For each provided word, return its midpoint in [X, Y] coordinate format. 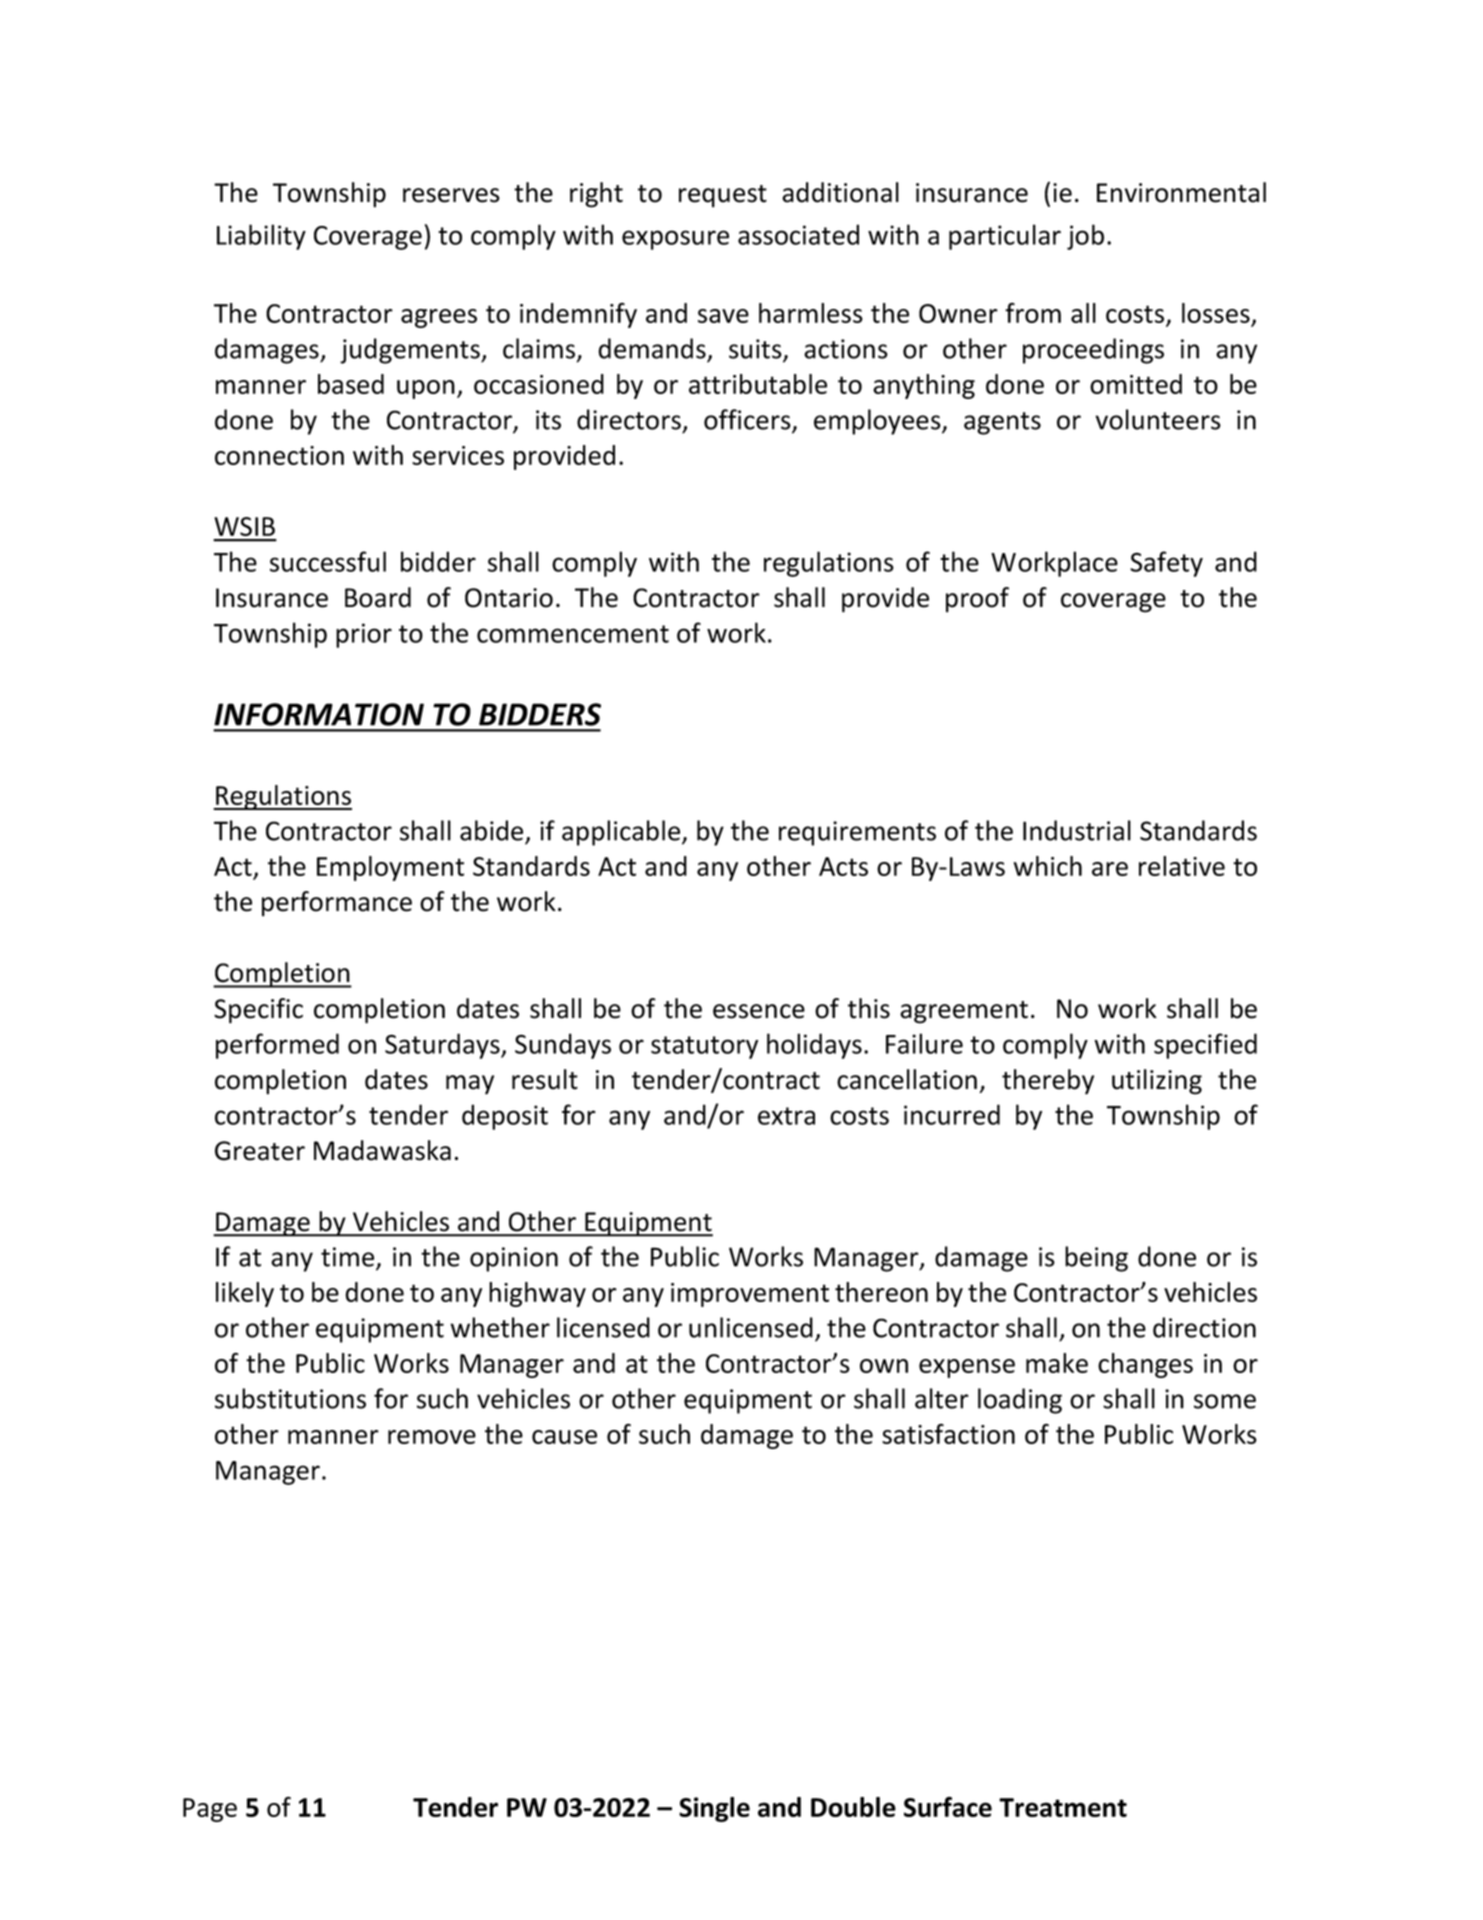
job [1085, 237]
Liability [261, 237]
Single [714, 1809]
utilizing [1157, 1082]
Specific [258, 1011]
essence [759, 1011]
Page [210, 1810]
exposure [675, 240]
